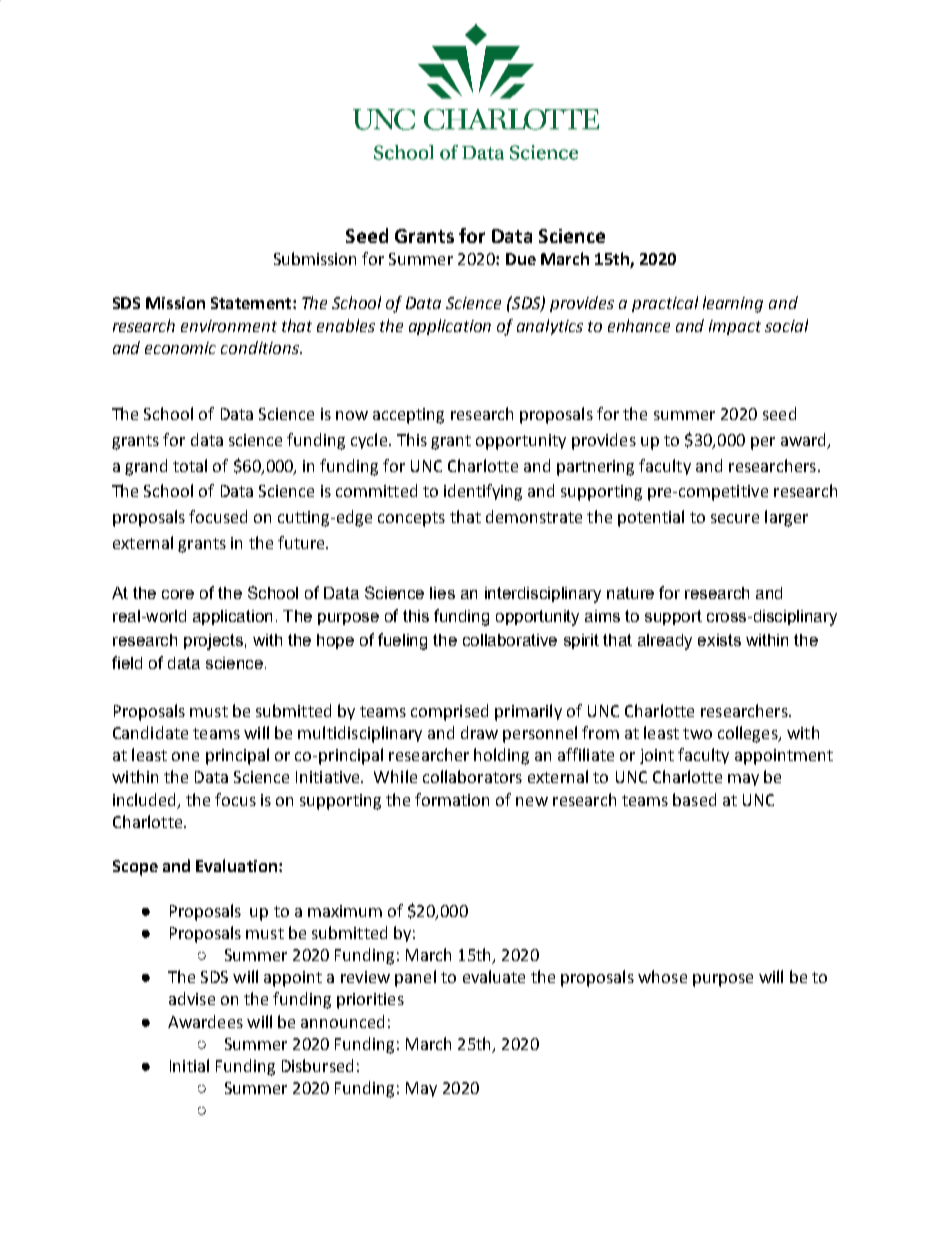 Image resolution: width=952 pixels, height=1233 pixels. What do you see at coordinates (694, 799) in the screenshot?
I see `based` at bounding box center [694, 799].
